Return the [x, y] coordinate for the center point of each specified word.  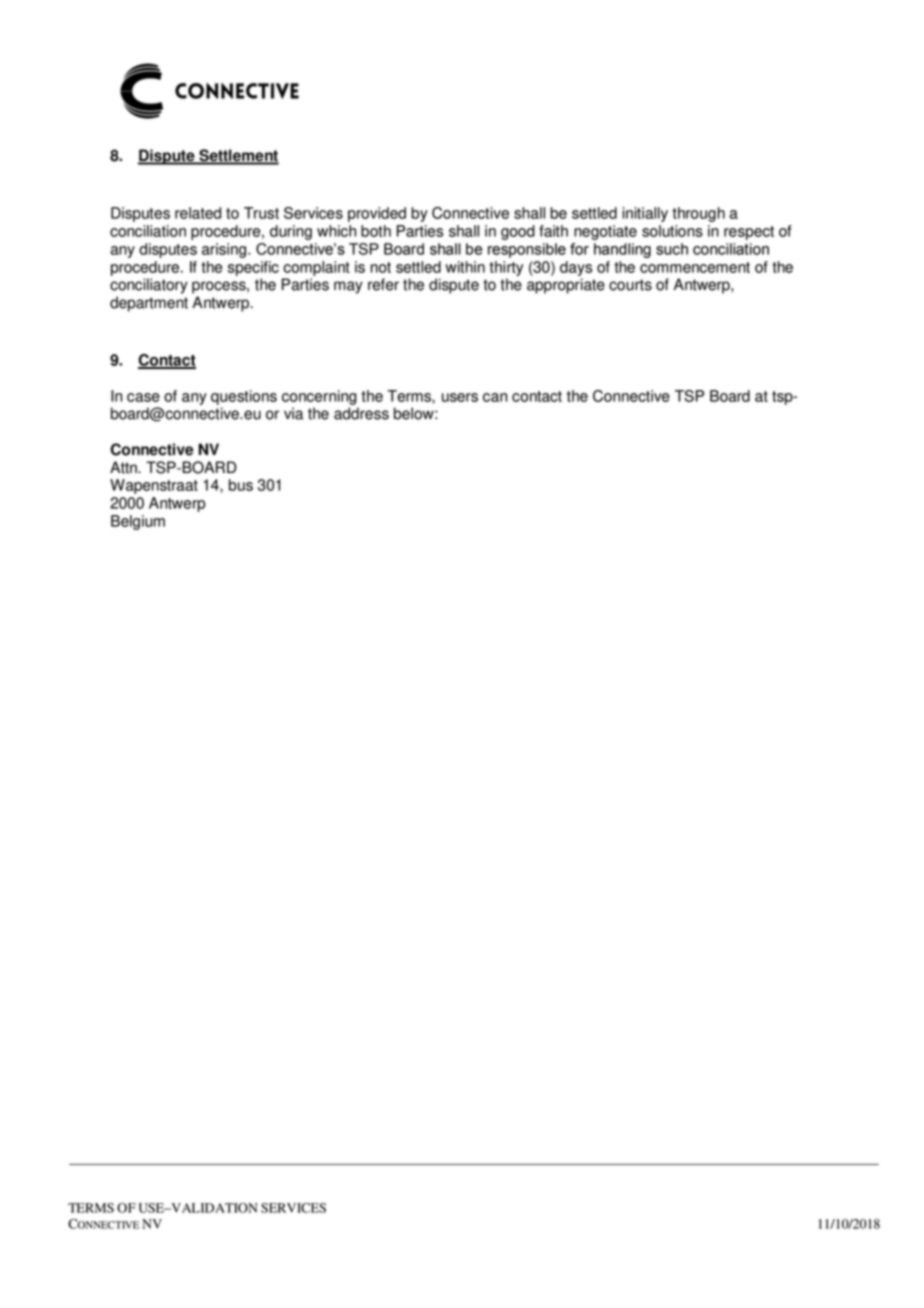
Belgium [138, 522]
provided [377, 214]
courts [630, 285]
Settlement [238, 156]
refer [383, 284]
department [149, 304]
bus [241, 485]
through [698, 214]
